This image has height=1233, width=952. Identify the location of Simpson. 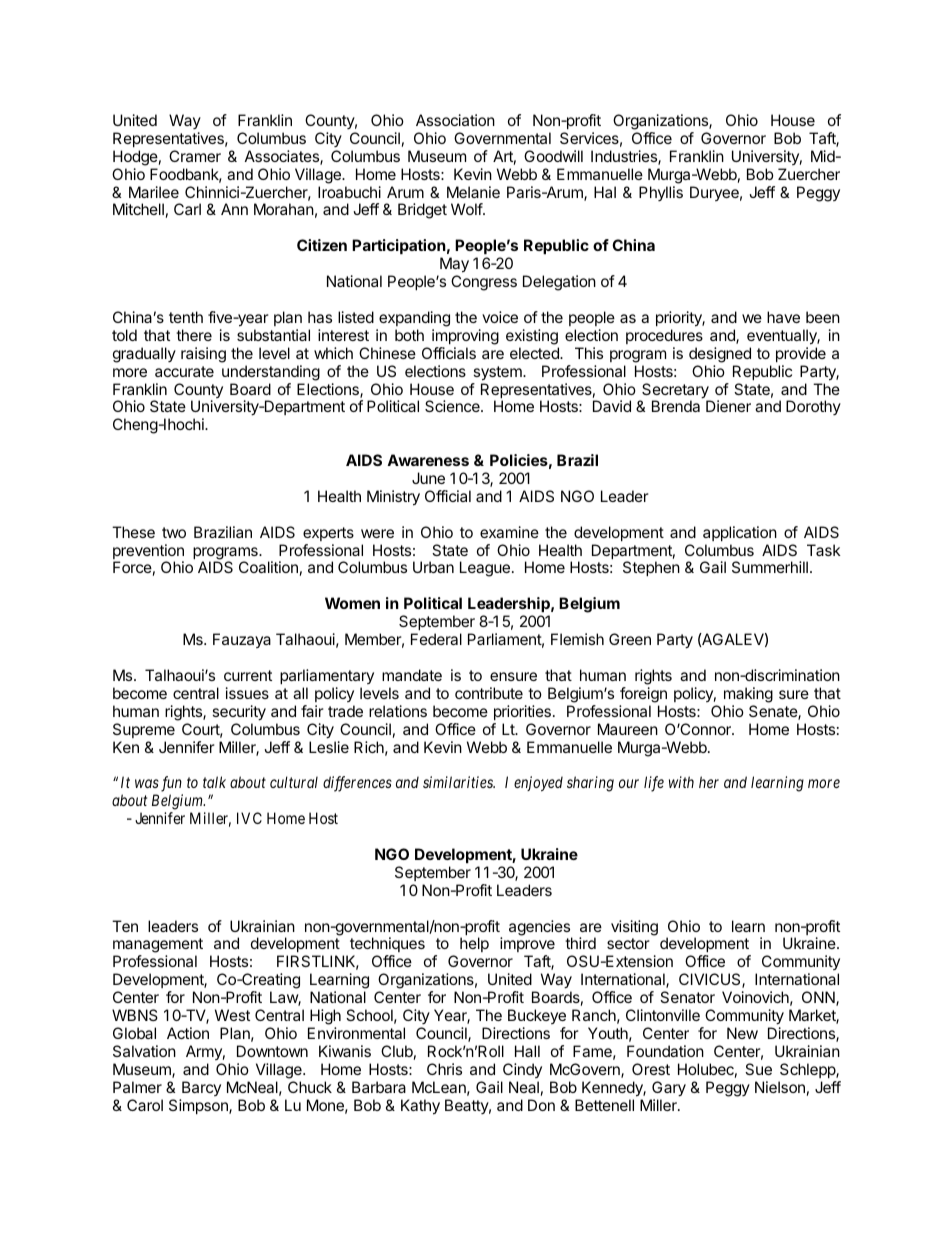
(199, 1106).
